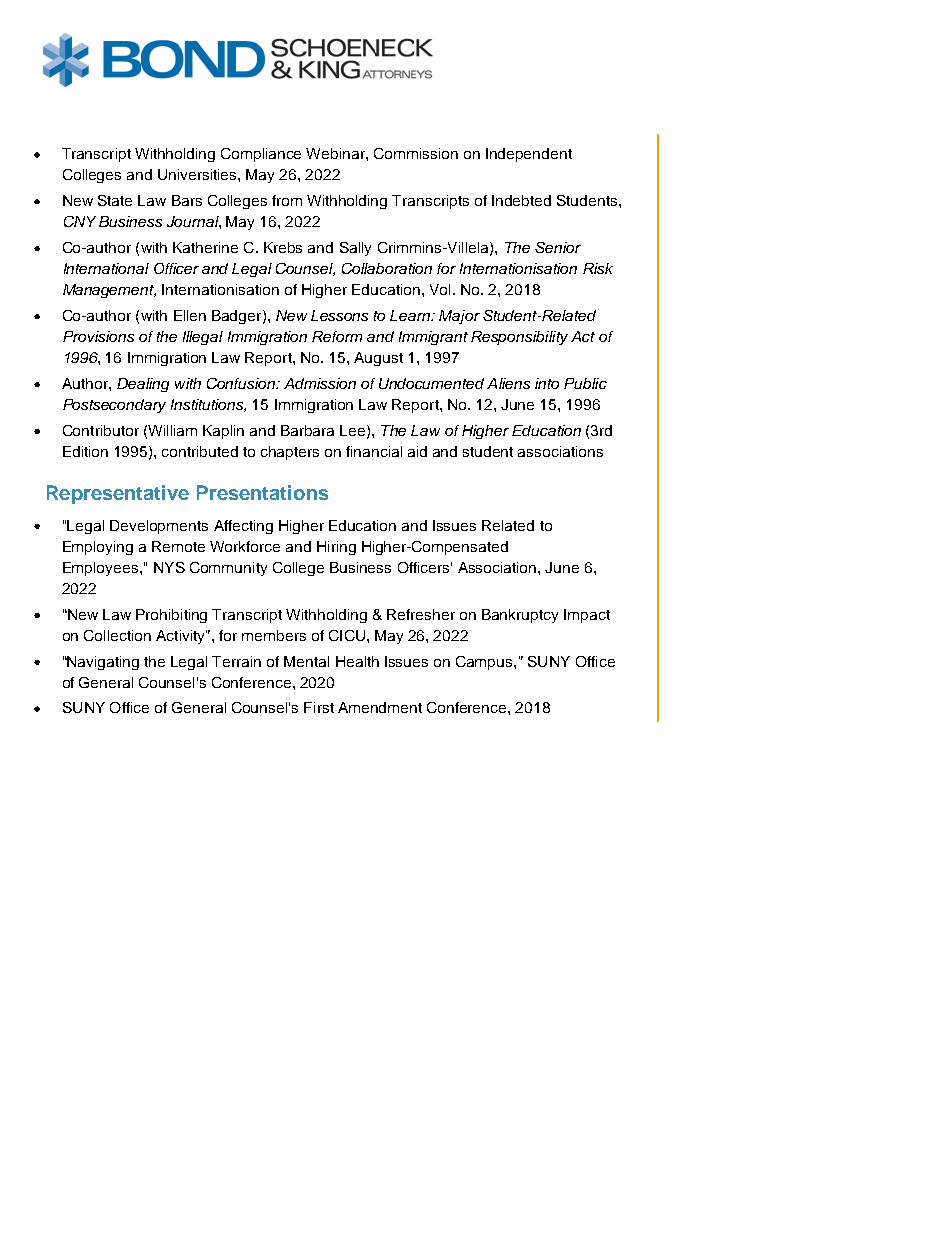  Describe the element at coordinates (198, 174) in the screenshot. I see `Universities` at that location.
